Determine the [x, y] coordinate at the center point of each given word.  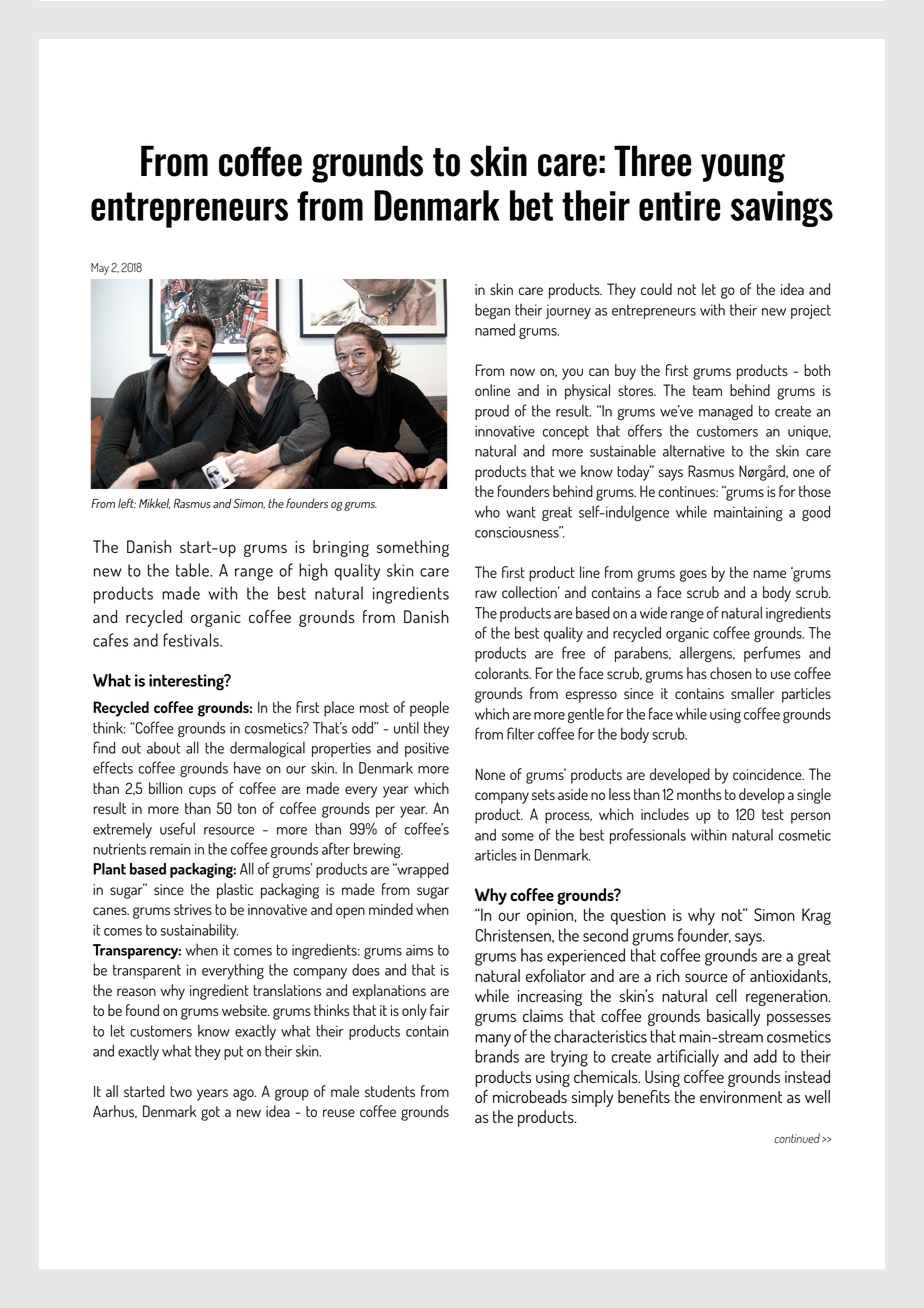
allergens [706, 654]
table [193, 570]
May [100, 269]
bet [531, 205]
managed [726, 412]
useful [177, 828]
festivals [192, 640]
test [773, 814]
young [743, 168]
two [181, 1091]
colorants [503, 673]
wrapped [422, 870]
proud [492, 412]
